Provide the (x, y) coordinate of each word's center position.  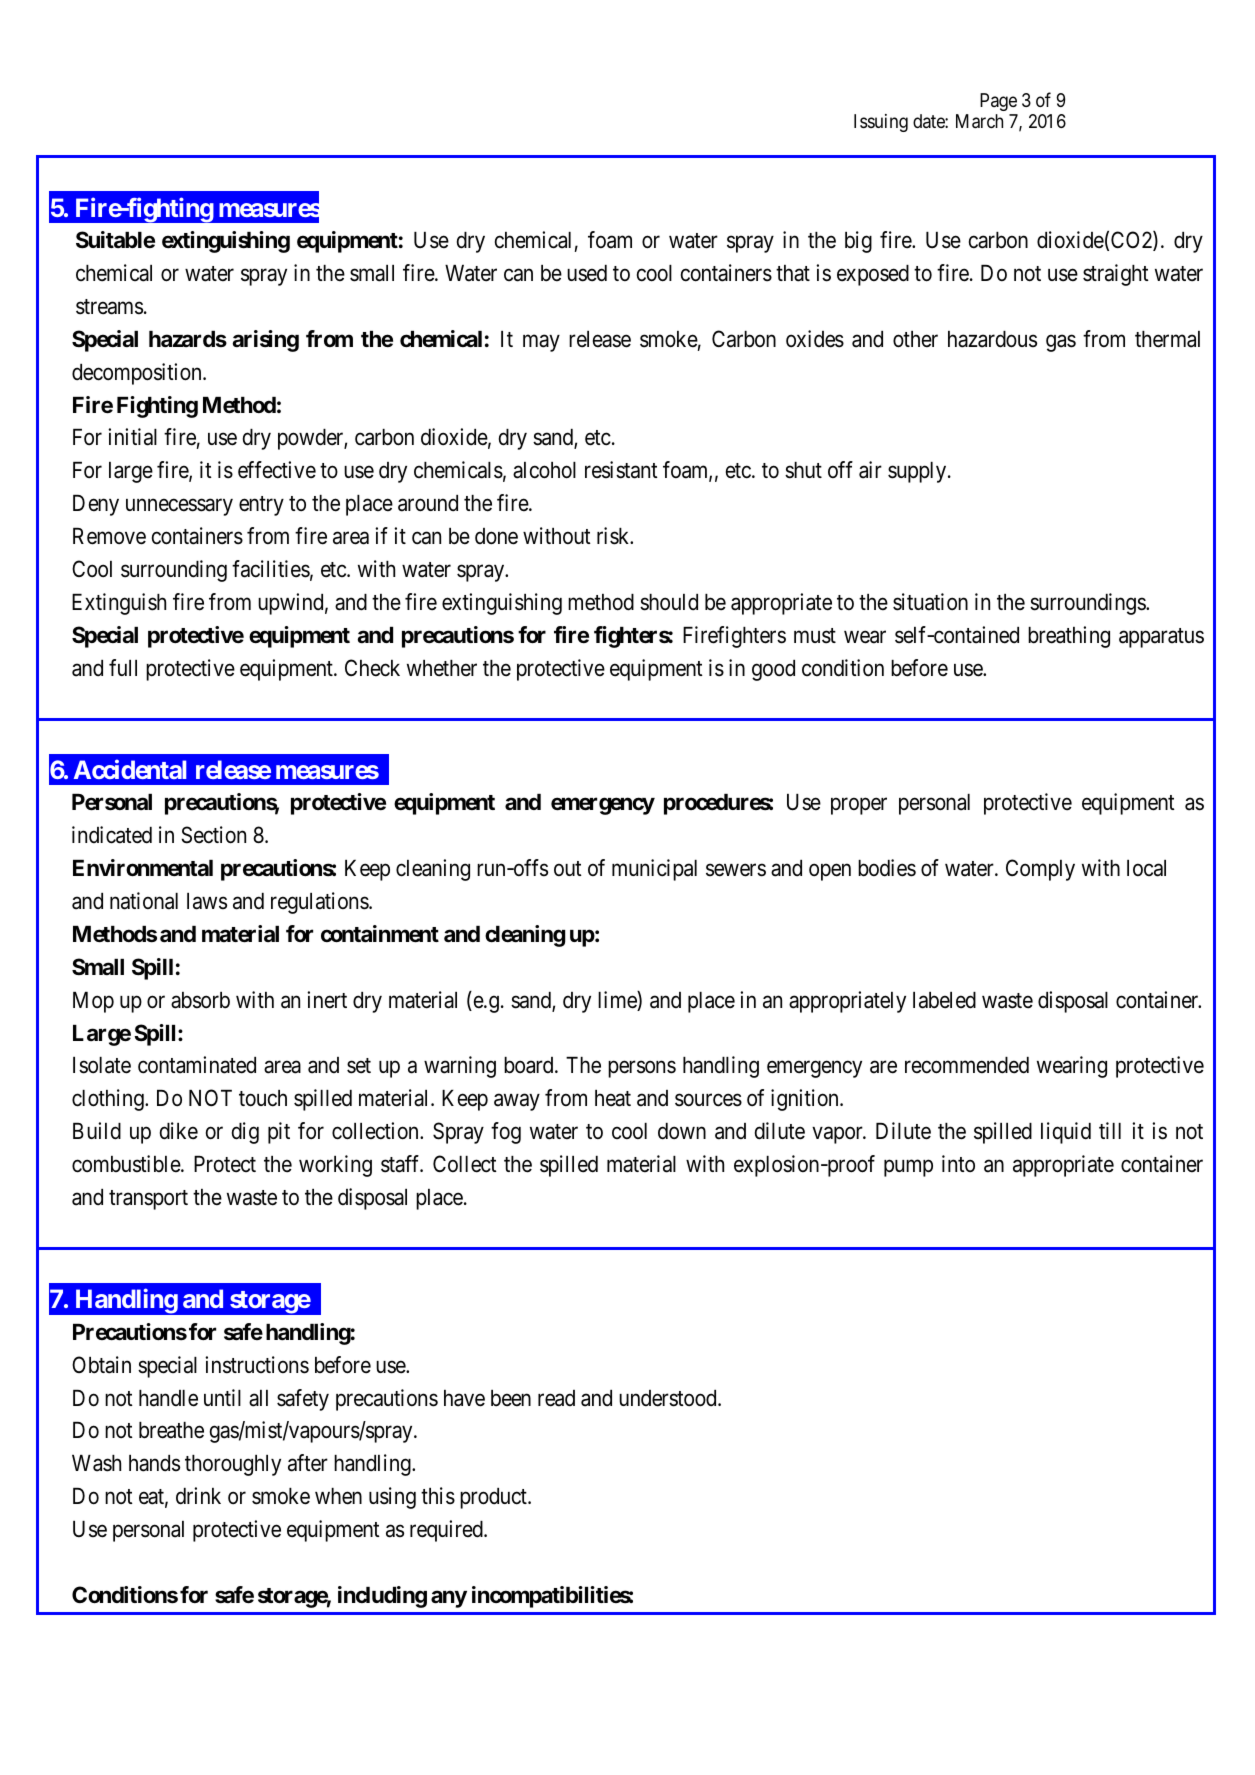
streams (109, 307)
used (587, 273)
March (979, 121)
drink (198, 1496)
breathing (1069, 637)
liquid (1066, 1133)
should (669, 602)
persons (642, 1069)
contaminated (197, 1065)
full (123, 667)
